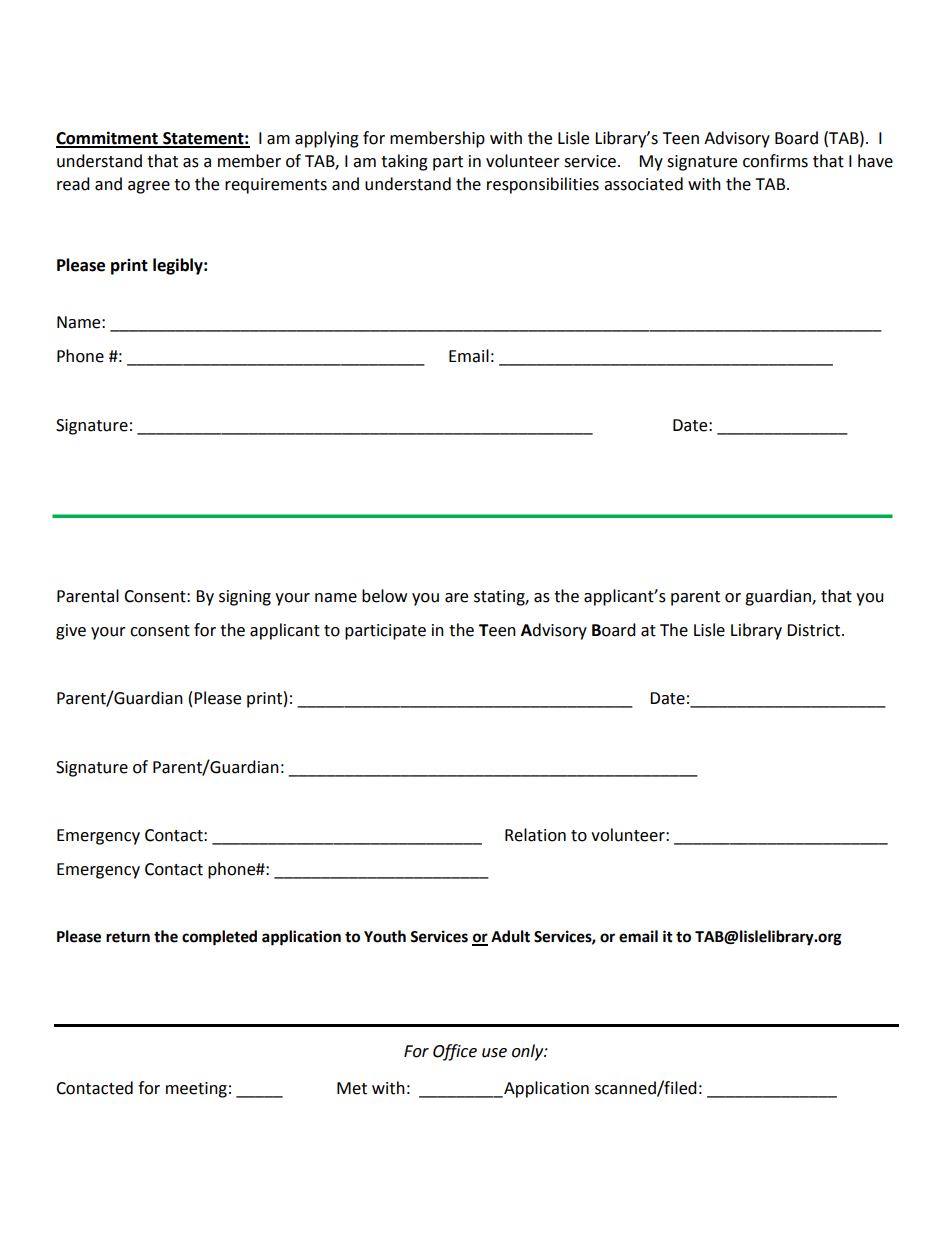 This image has height=1233, width=952. I want to click on Office, so click(455, 1052).
